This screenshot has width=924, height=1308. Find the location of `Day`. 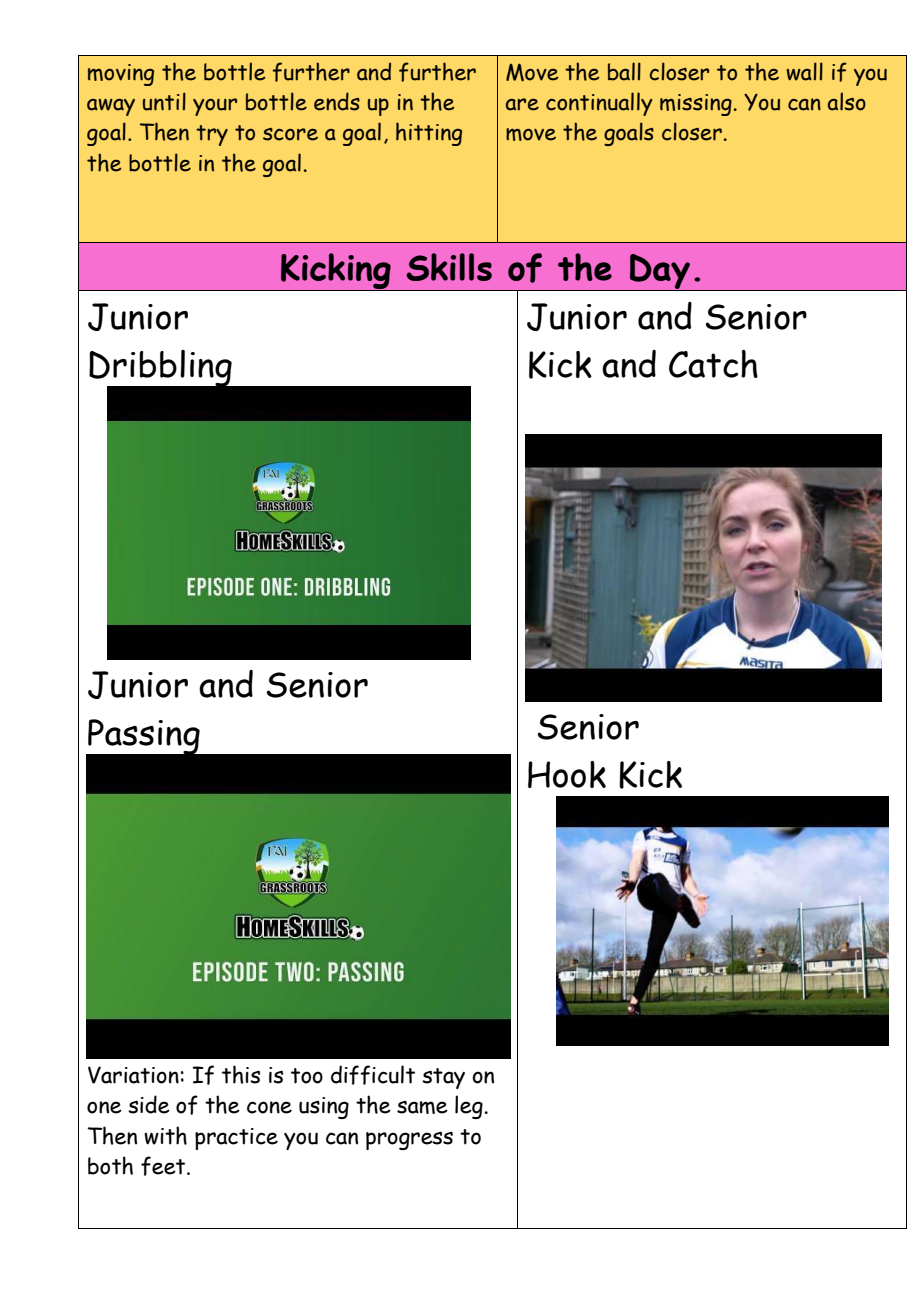

Day is located at coordinates (660, 272).
